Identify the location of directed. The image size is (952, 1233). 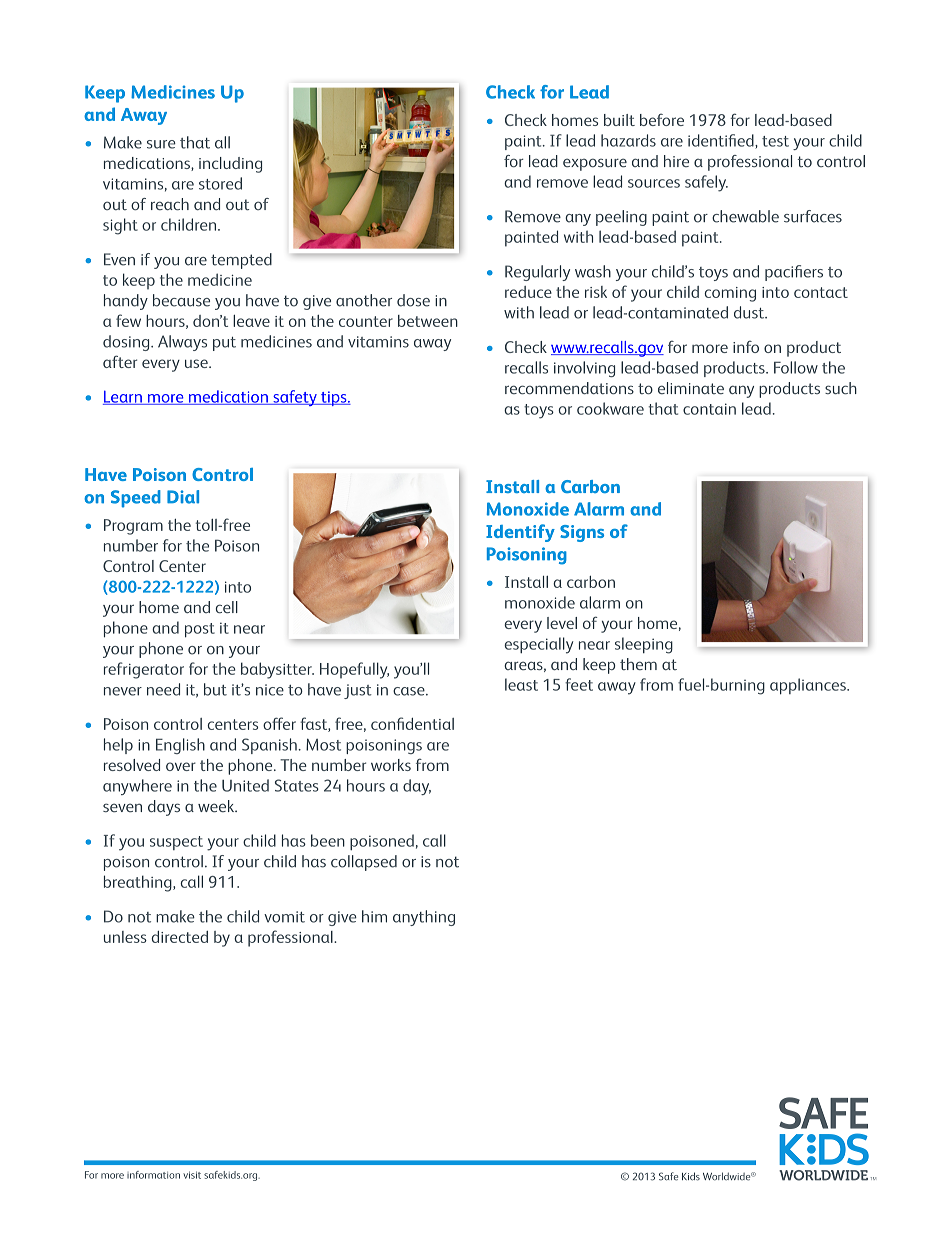
(179, 937).
